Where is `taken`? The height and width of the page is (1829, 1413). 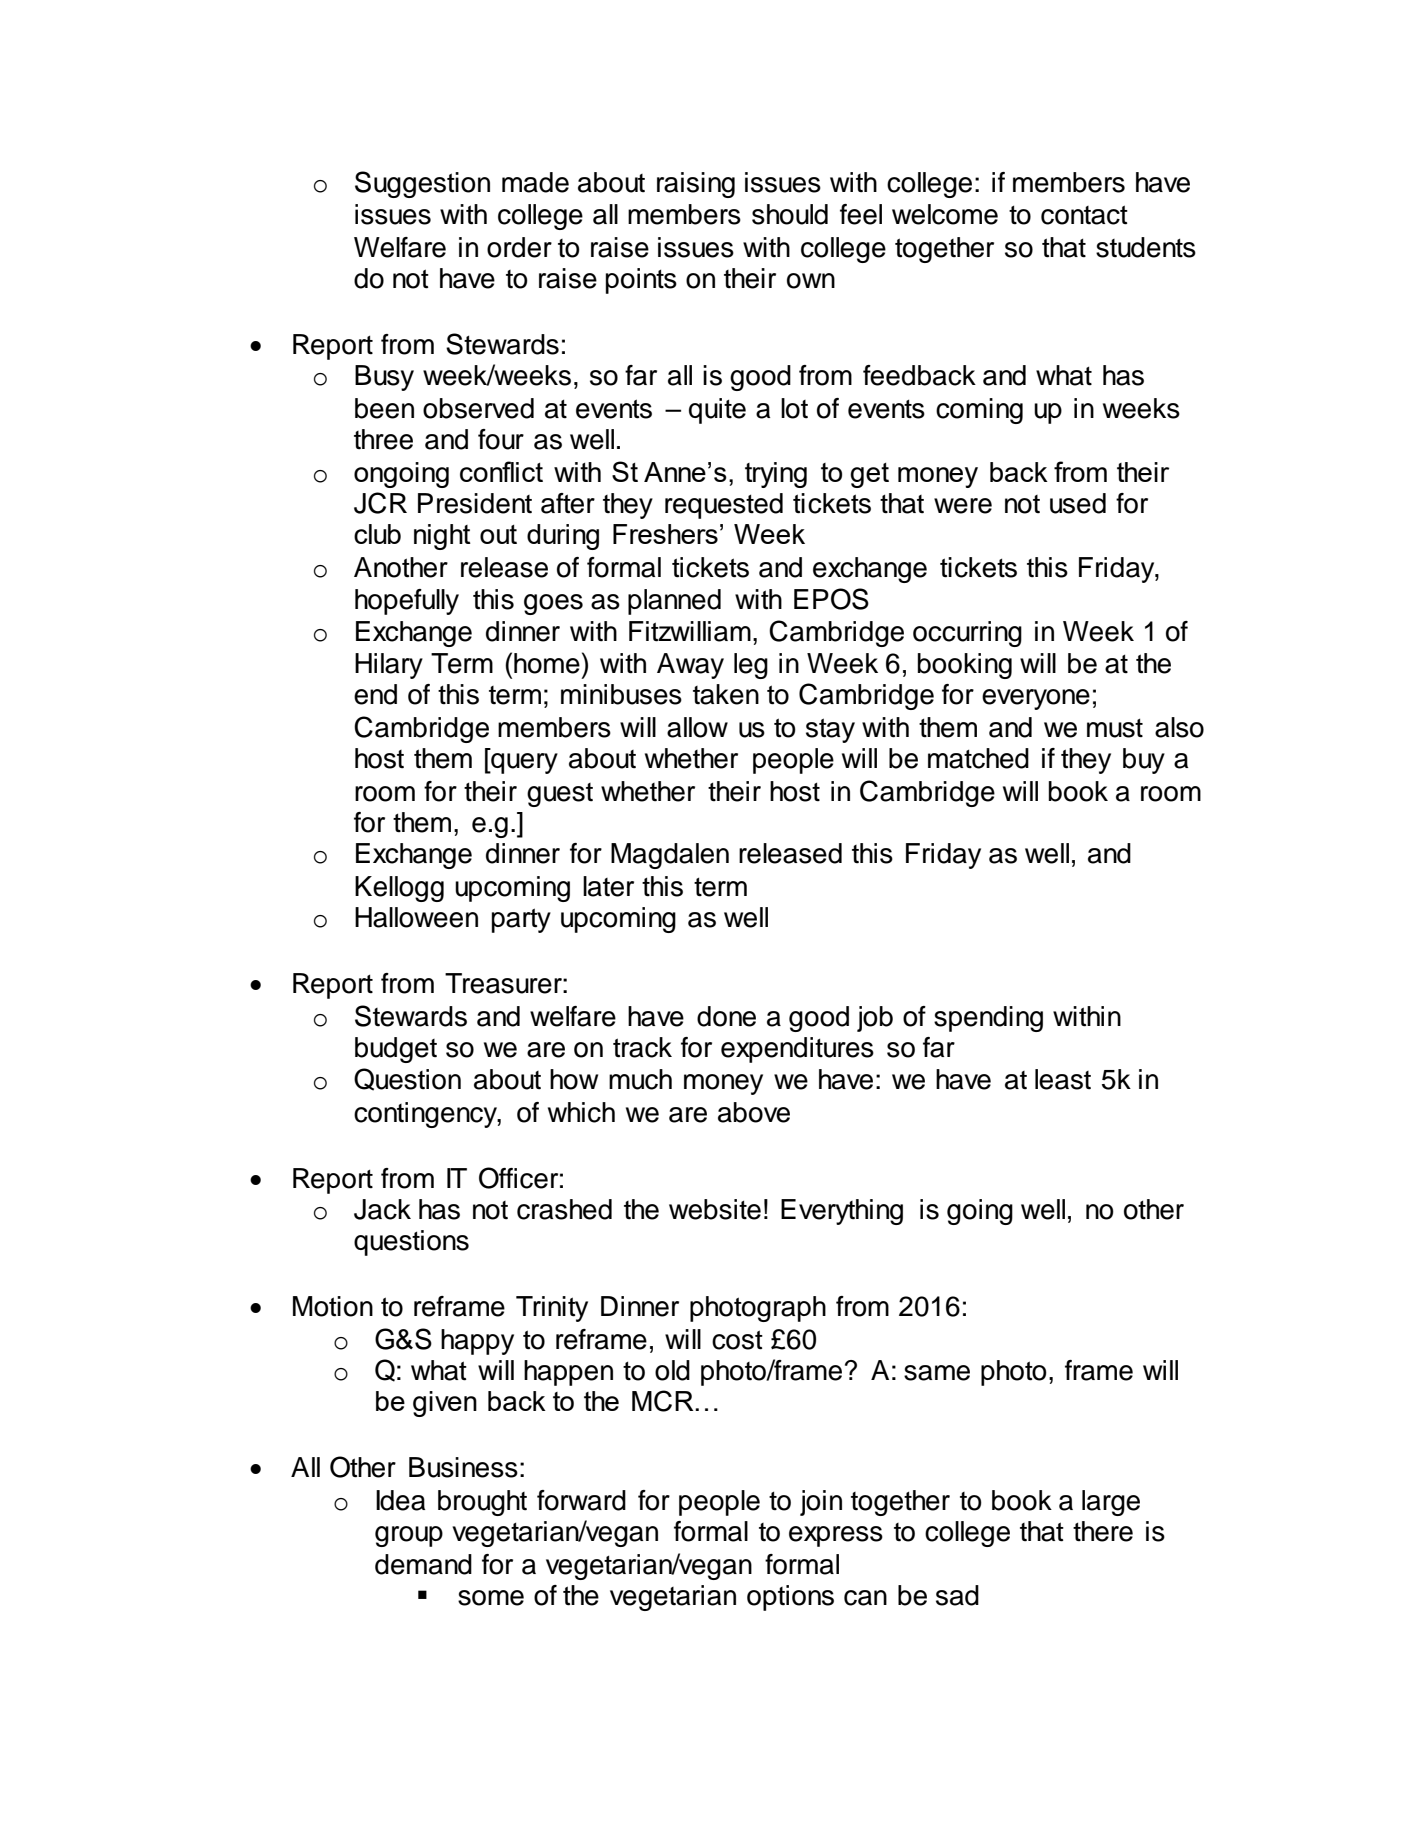 taken is located at coordinates (726, 694).
